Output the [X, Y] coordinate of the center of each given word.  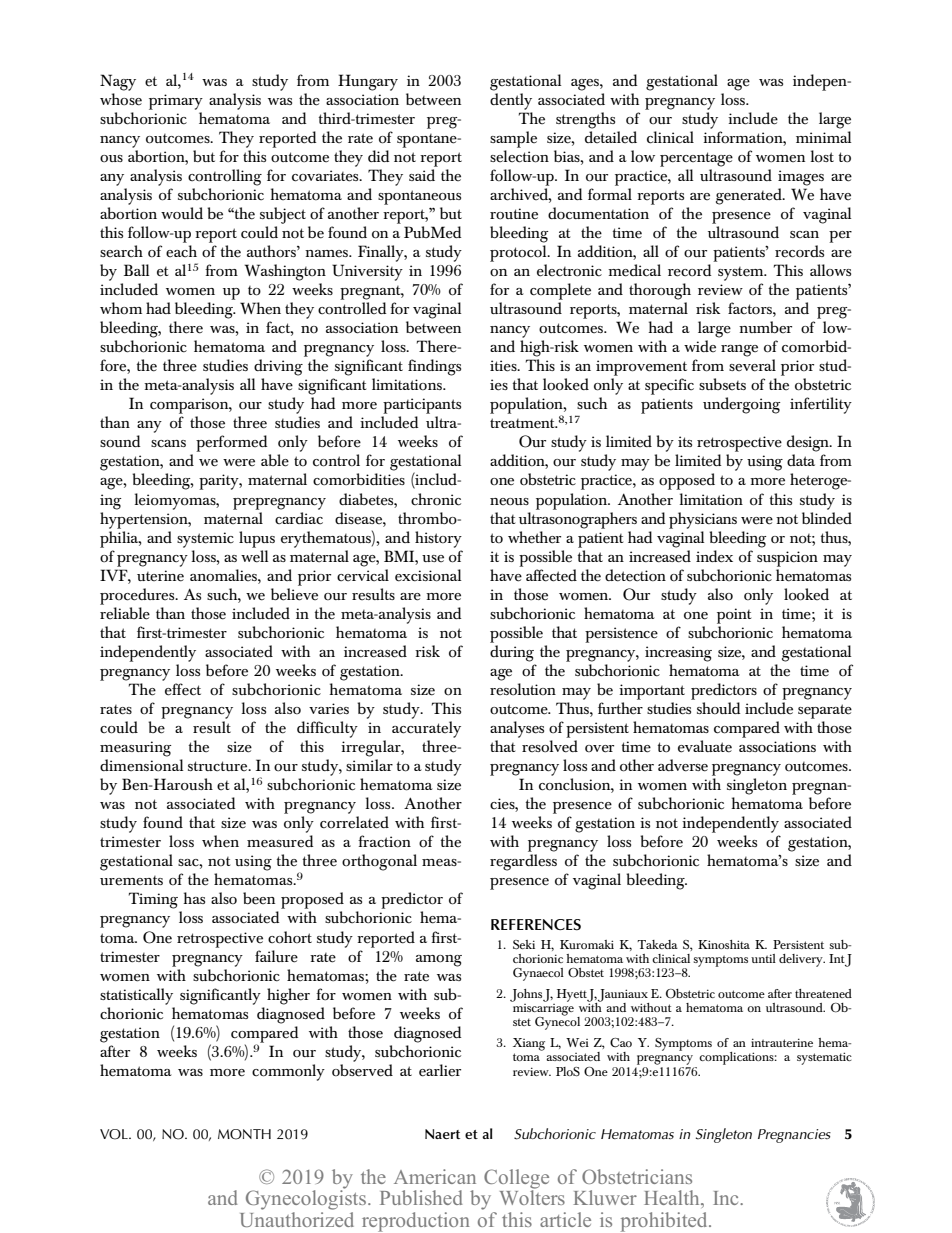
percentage [696, 159]
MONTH [244, 1134]
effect [183, 689]
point [734, 616]
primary [176, 102]
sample [513, 139]
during [512, 653]
